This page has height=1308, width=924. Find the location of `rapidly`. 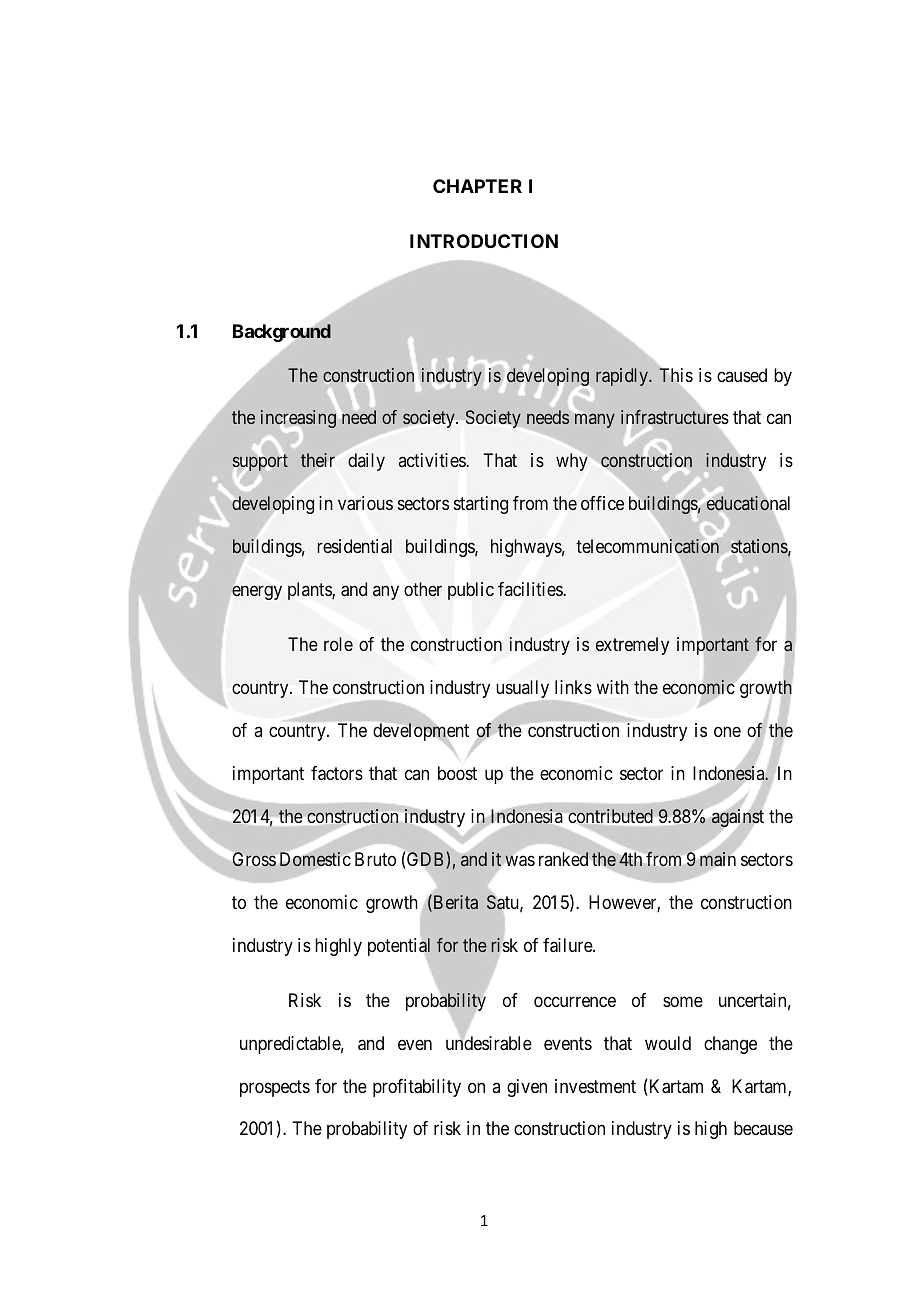

rapidly is located at coordinates (623, 377).
